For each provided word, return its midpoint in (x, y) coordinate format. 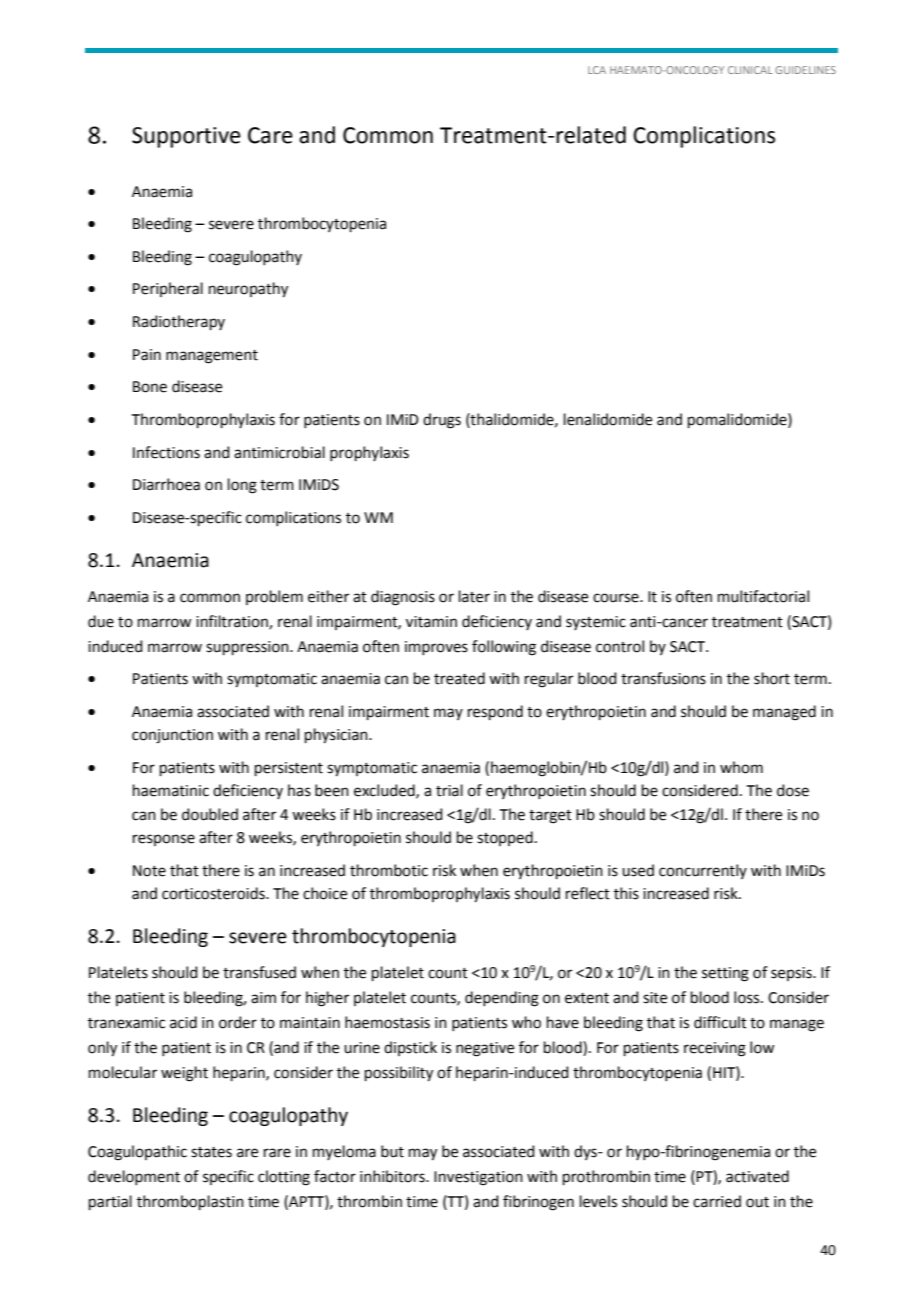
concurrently (703, 871)
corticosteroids (214, 893)
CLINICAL (750, 70)
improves (436, 648)
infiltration (233, 622)
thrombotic (389, 870)
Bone (150, 387)
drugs (442, 421)
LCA (597, 70)
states (211, 1152)
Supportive (186, 137)
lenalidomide (608, 419)
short (772, 678)
